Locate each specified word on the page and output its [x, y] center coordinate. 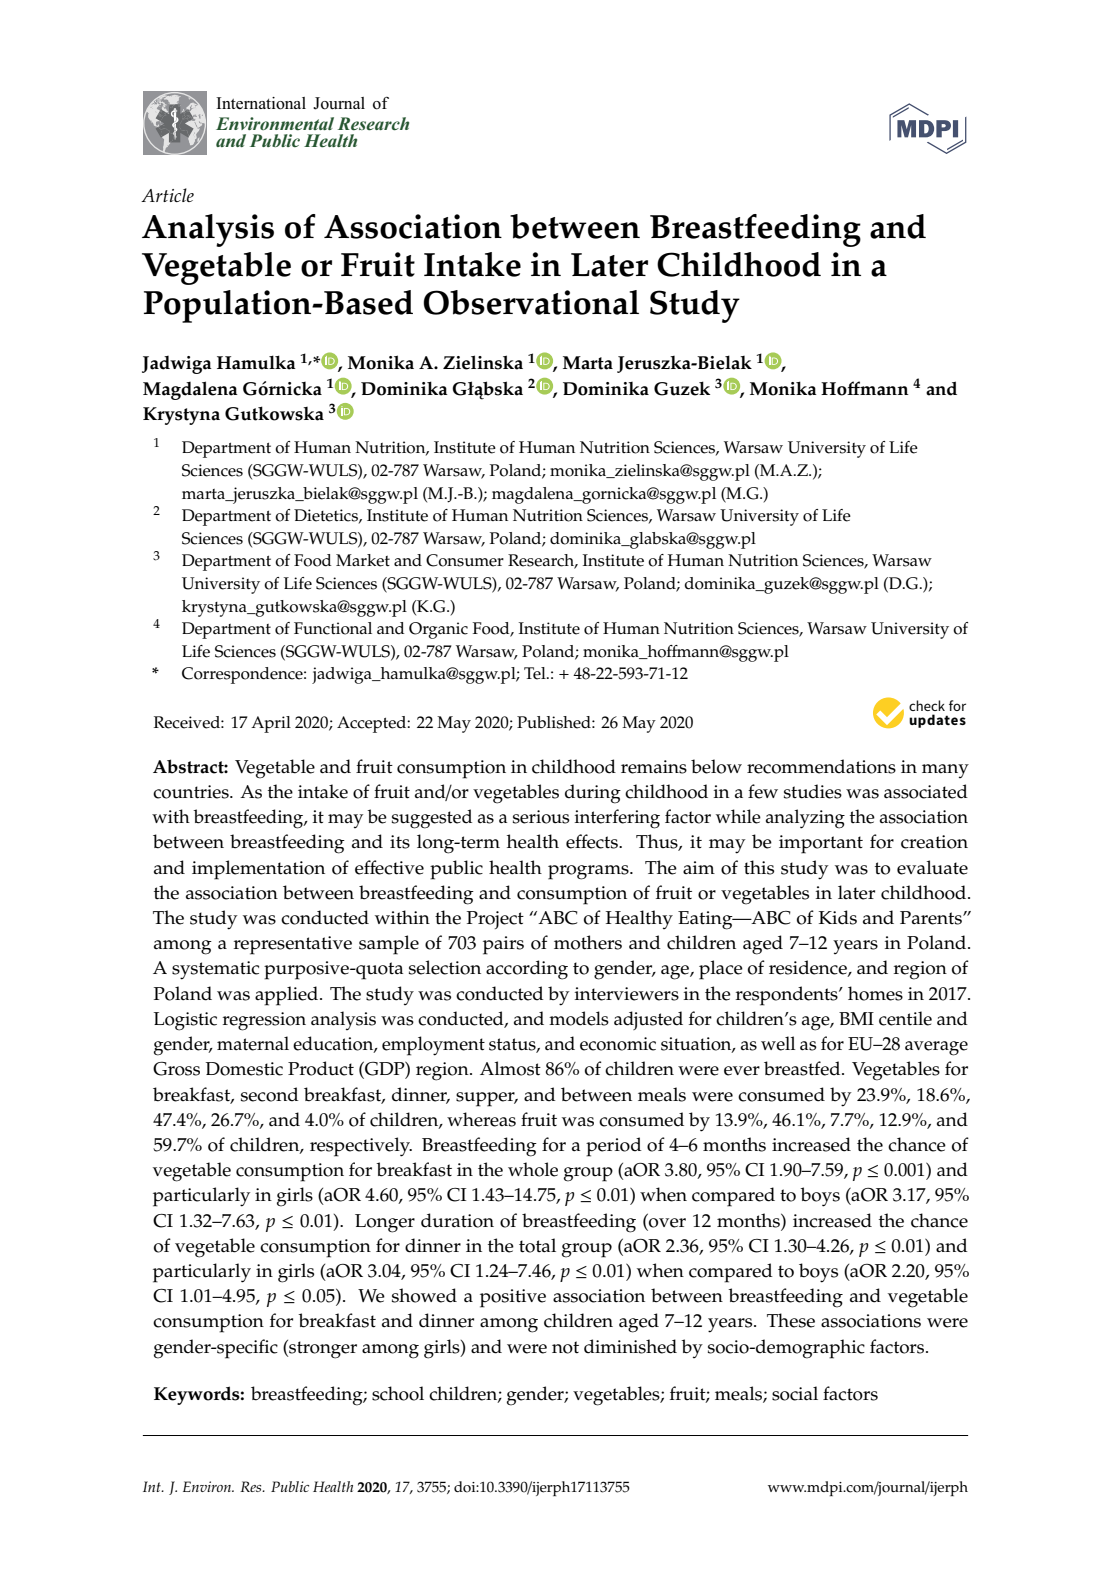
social [795, 1393]
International [261, 103]
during [593, 794]
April [271, 724]
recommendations [821, 766]
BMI [856, 1018]
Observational [531, 302]
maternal [253, 1043]
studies [813, 791]
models [579, 1018]
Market [363, 560]
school [398, 1393]
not [565, 1347]
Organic [438, 630]
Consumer [465, 560]
